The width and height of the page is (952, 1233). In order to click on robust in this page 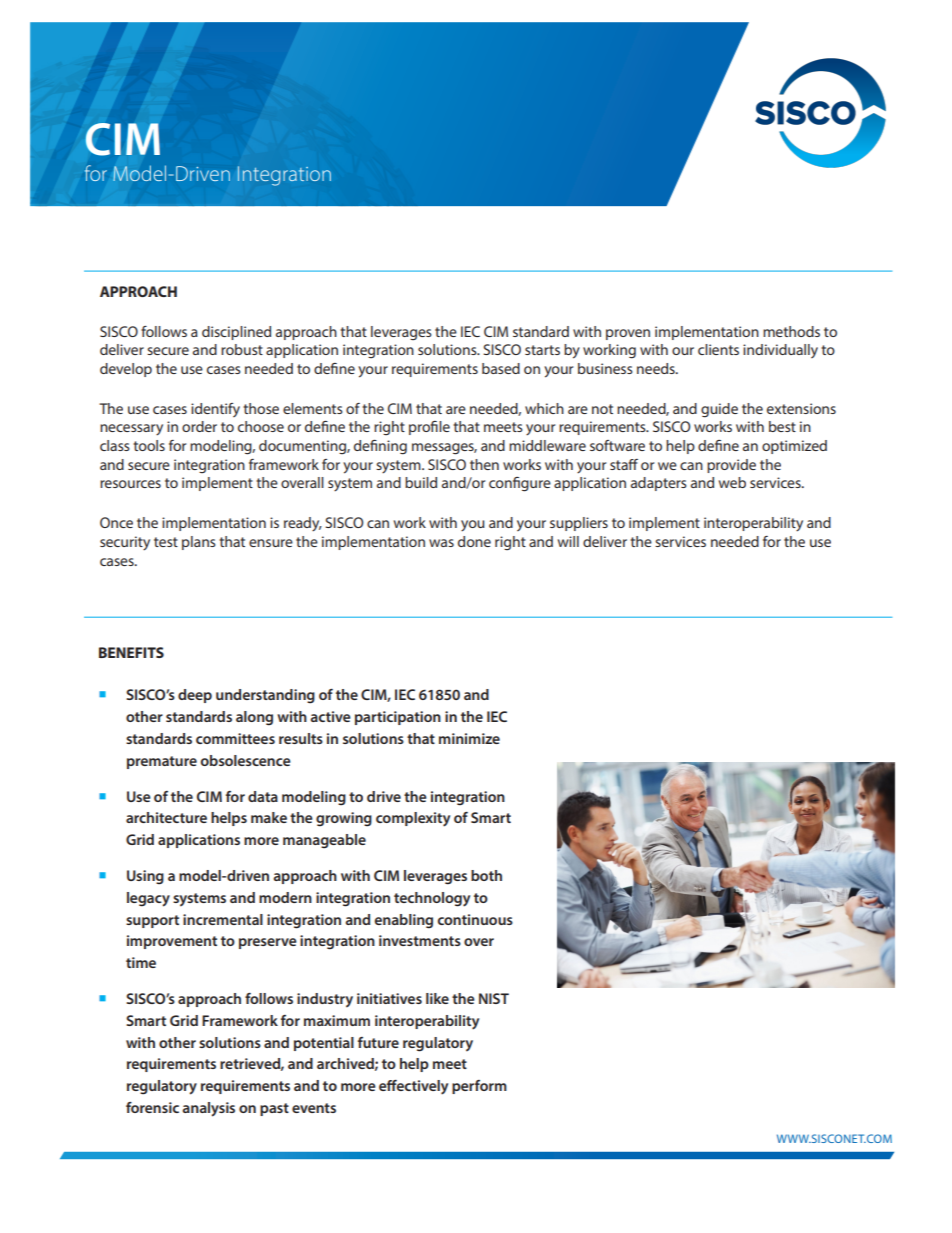, I will do `click(242, 349)`.
